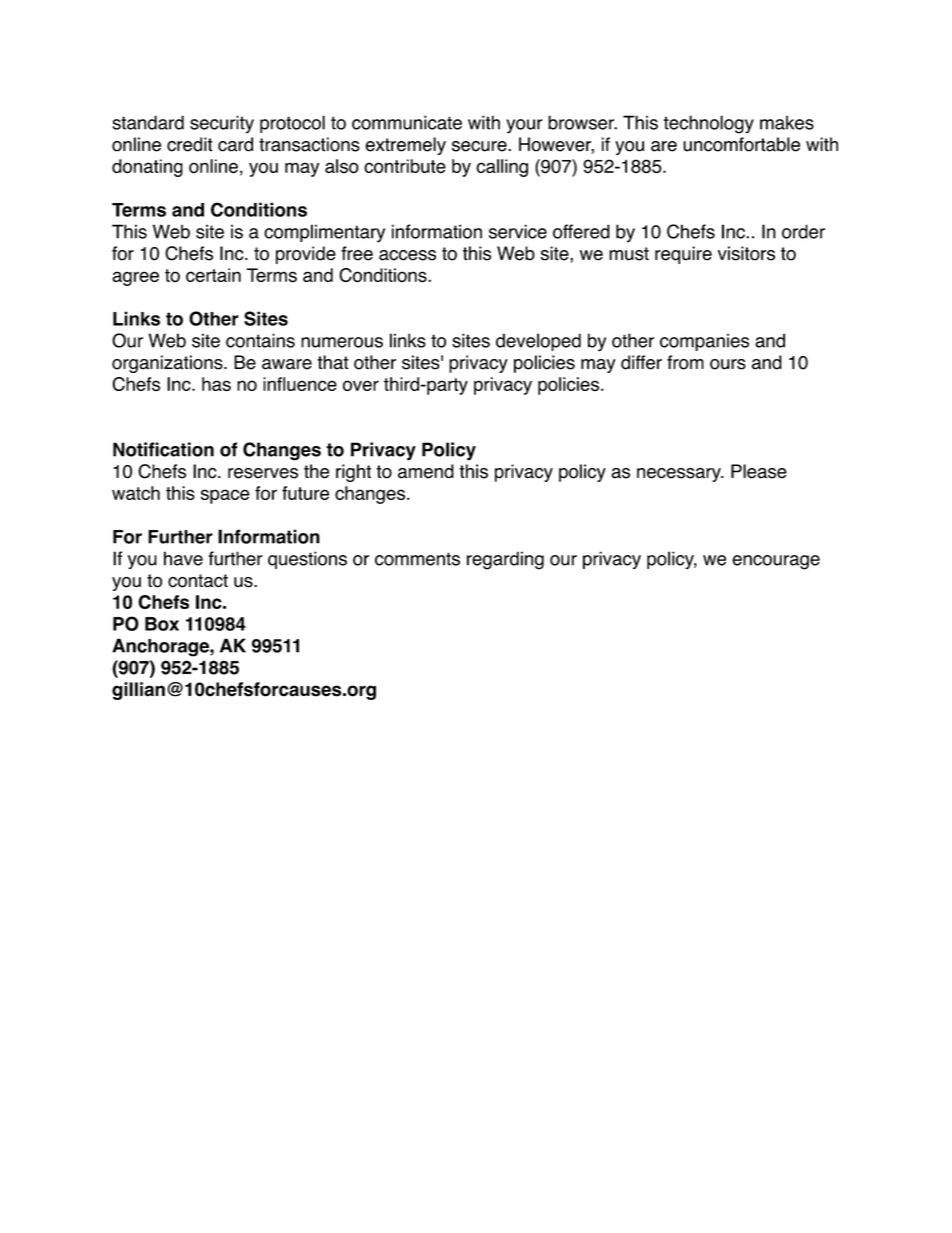 The height and width of the screenshot is (1233, 952). Describe the element at coordinates (162, 624) in the screenshot. I see `Box` at that location.
